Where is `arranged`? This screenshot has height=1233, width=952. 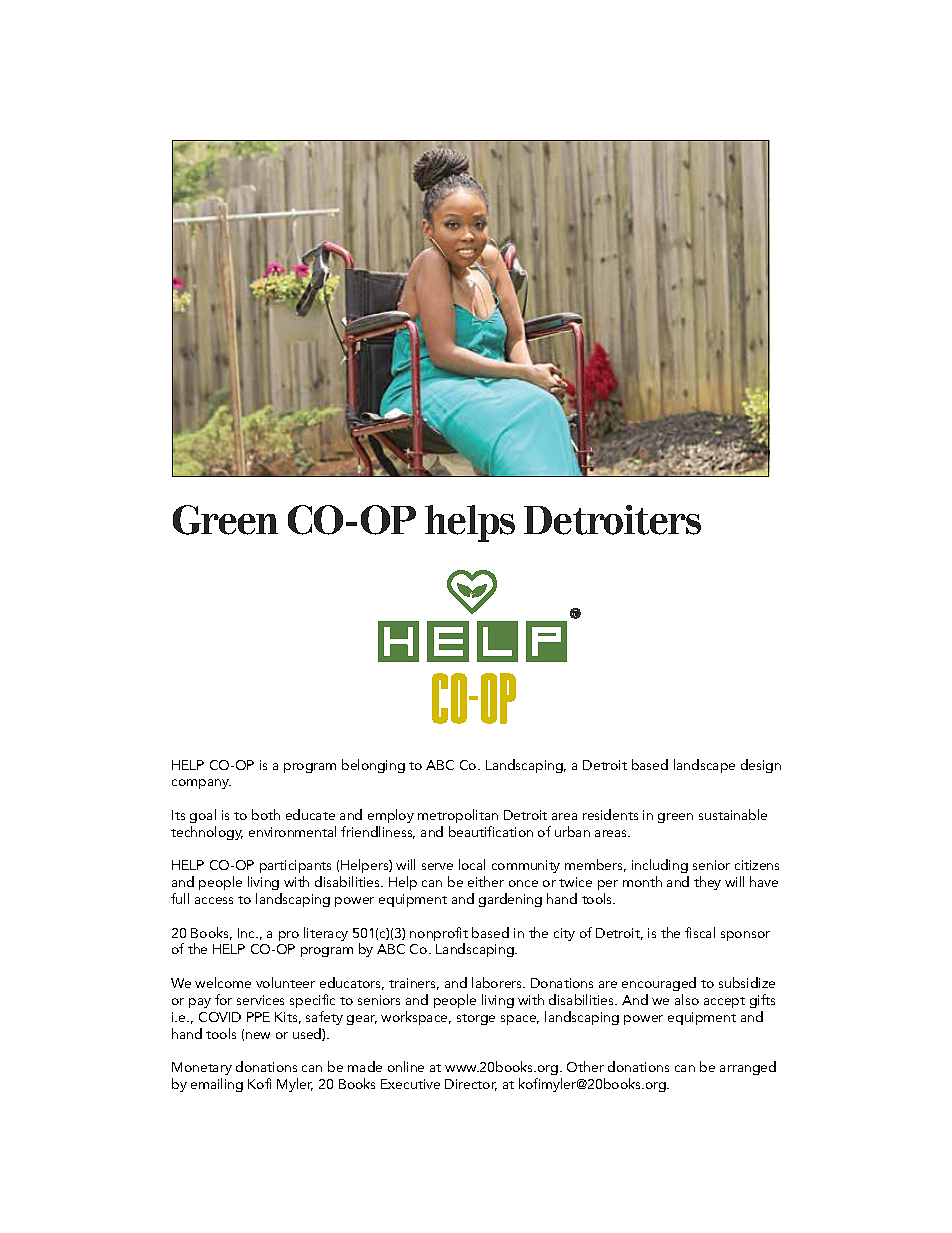
arranged is located at coordinates (748, 1068).
